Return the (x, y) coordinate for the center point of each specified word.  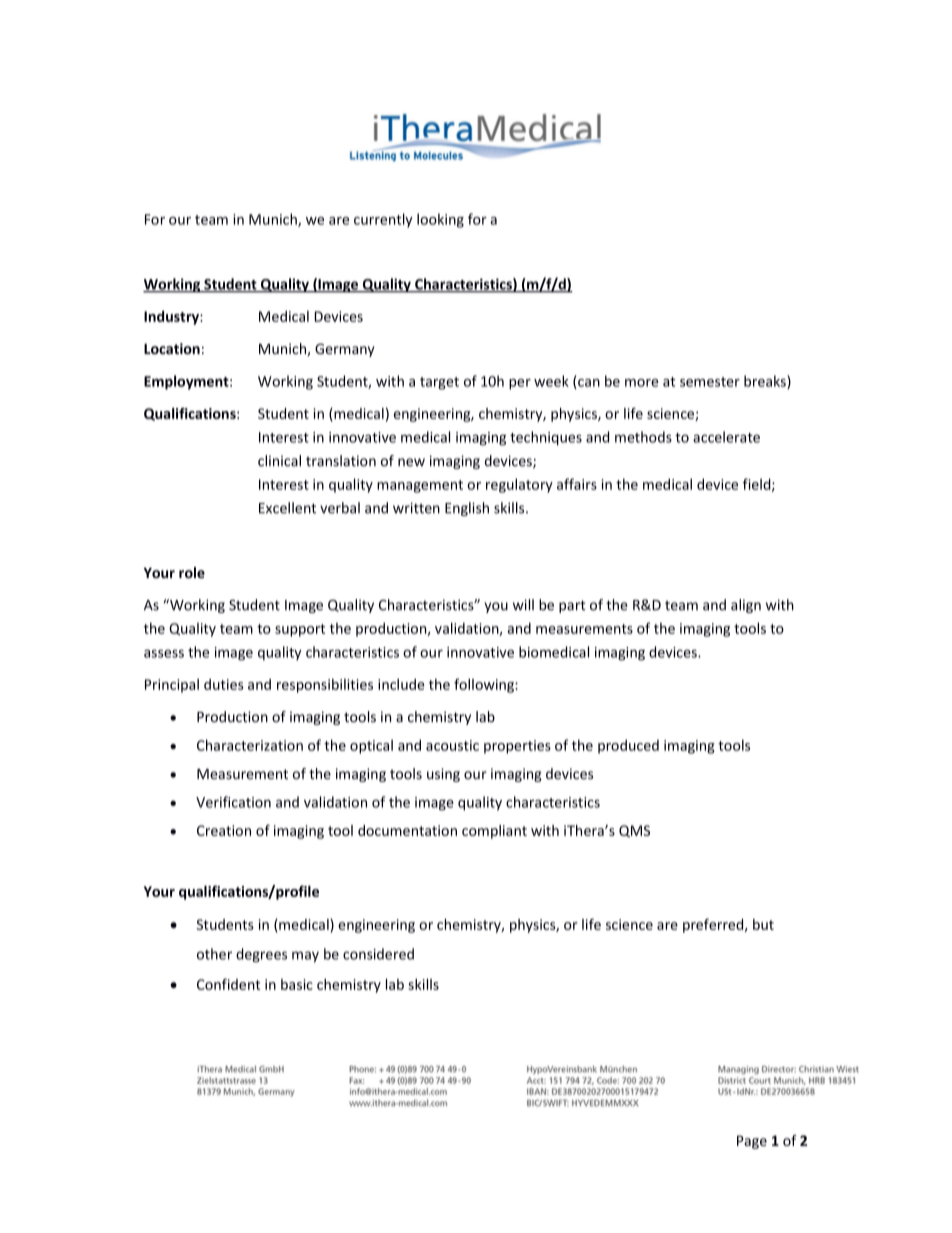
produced (628, 746)
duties (224, 684)
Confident (228, 984)
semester (710, 382)
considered (378, 954)
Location (172, 349)
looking (440, 220)
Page (752, 1142)
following (485, 685)
